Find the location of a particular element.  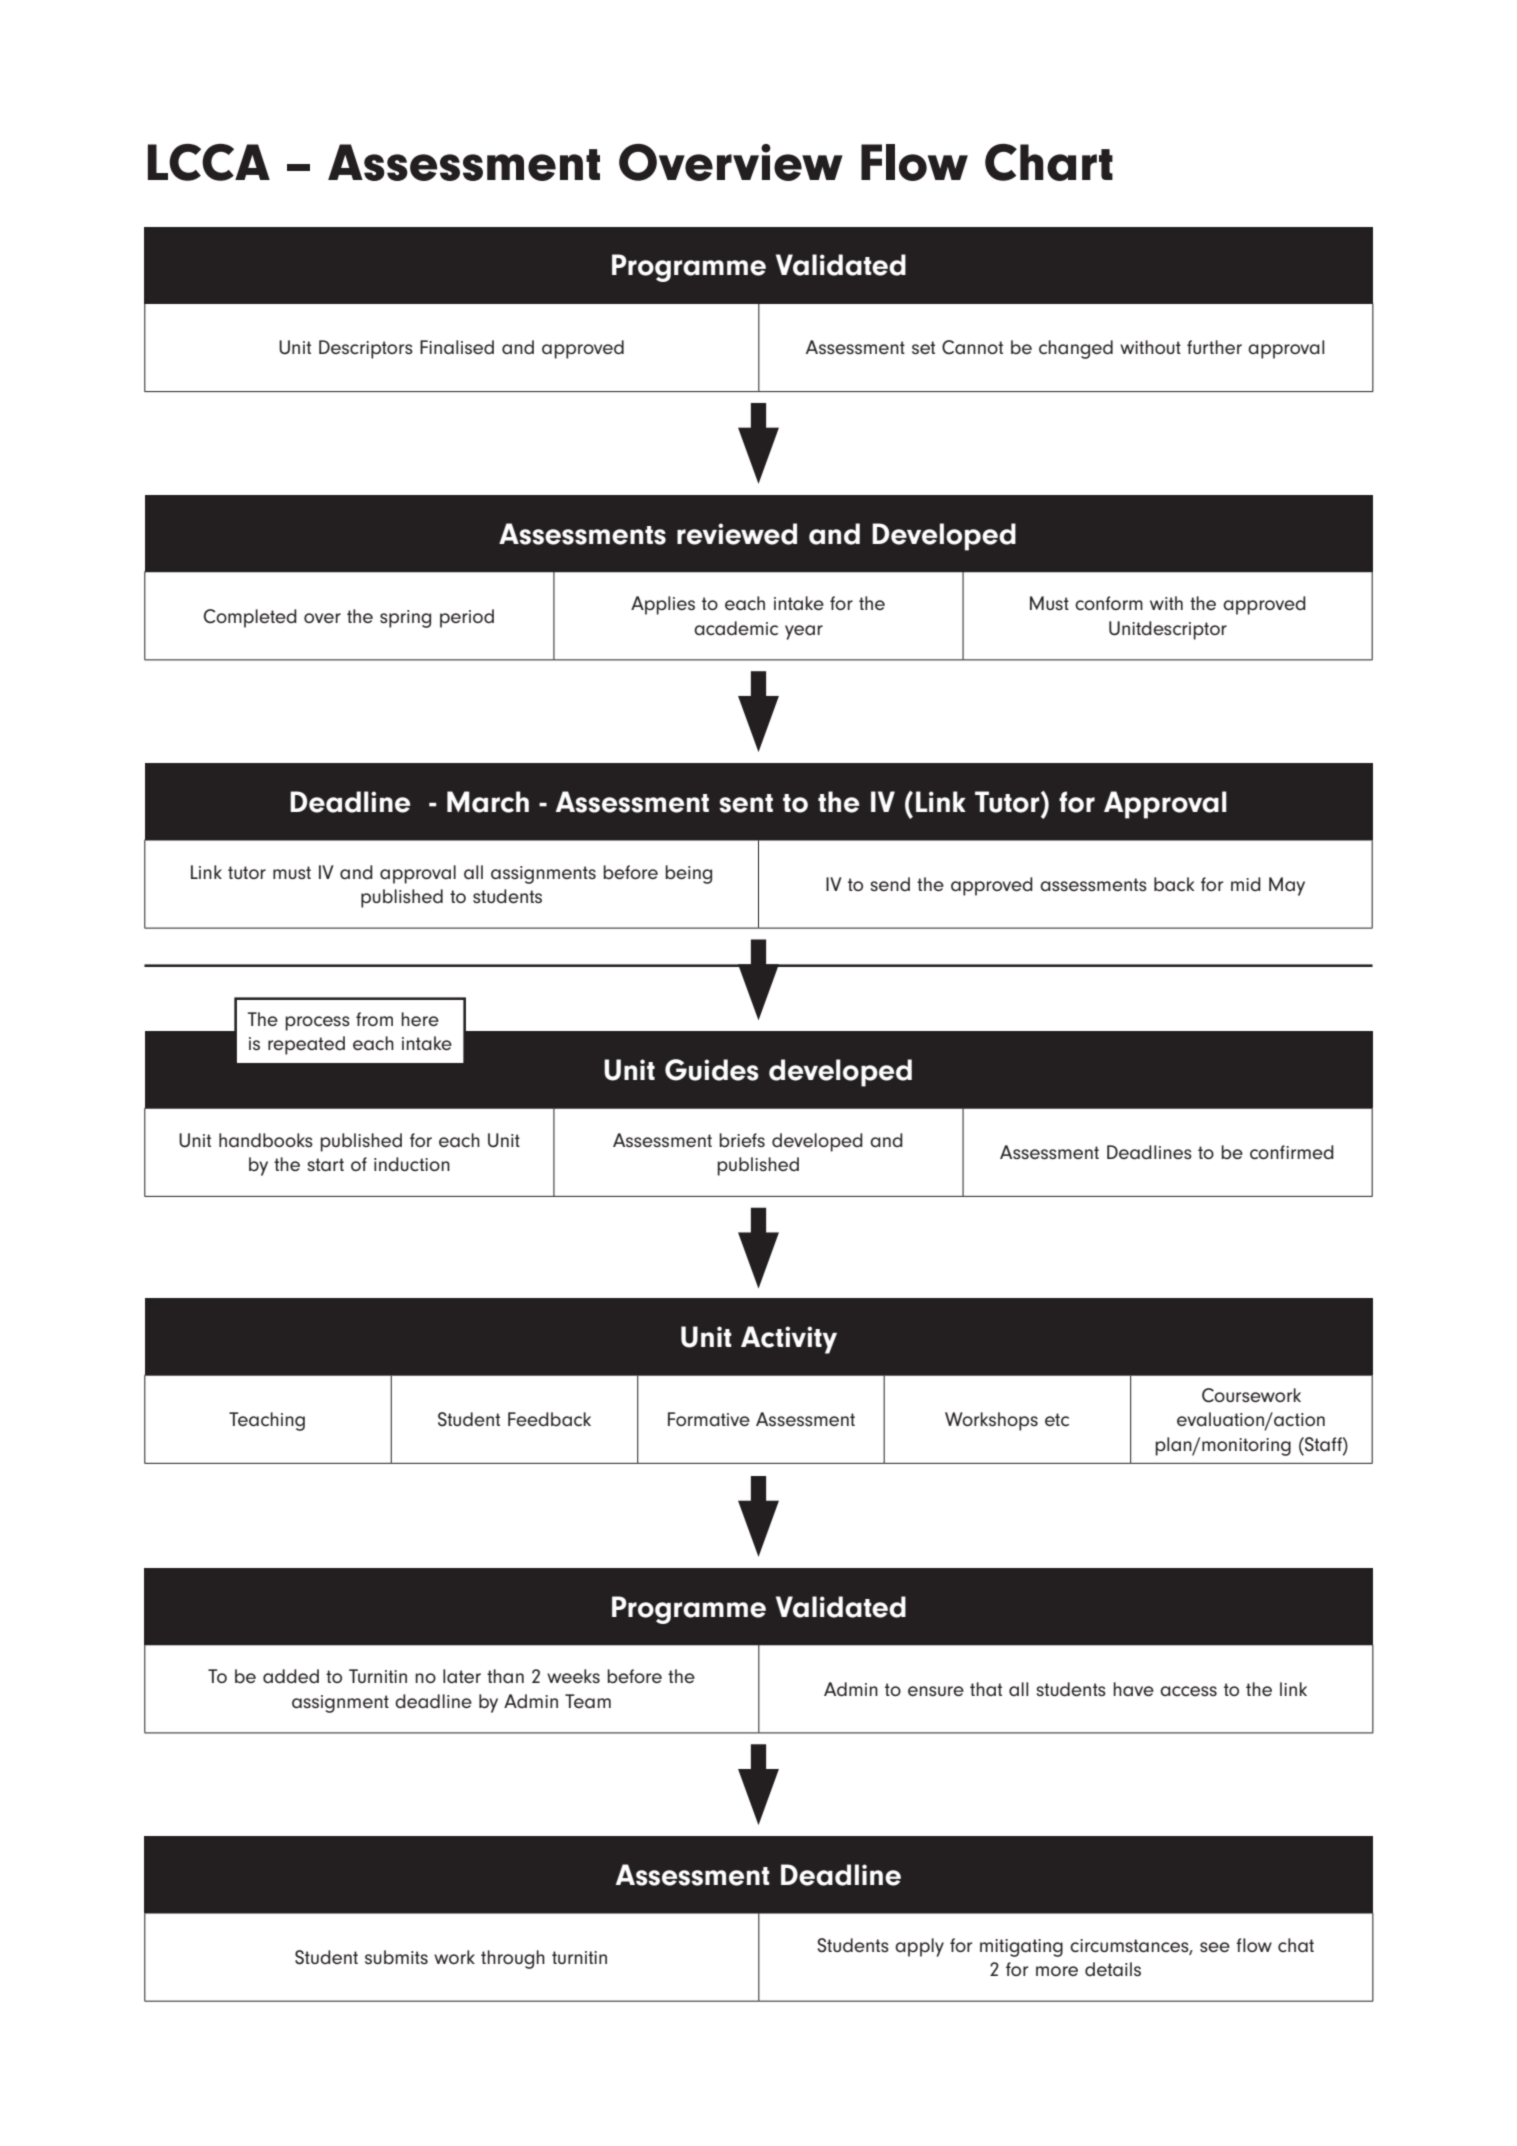

submits is located at coordinates (396, 1957).
